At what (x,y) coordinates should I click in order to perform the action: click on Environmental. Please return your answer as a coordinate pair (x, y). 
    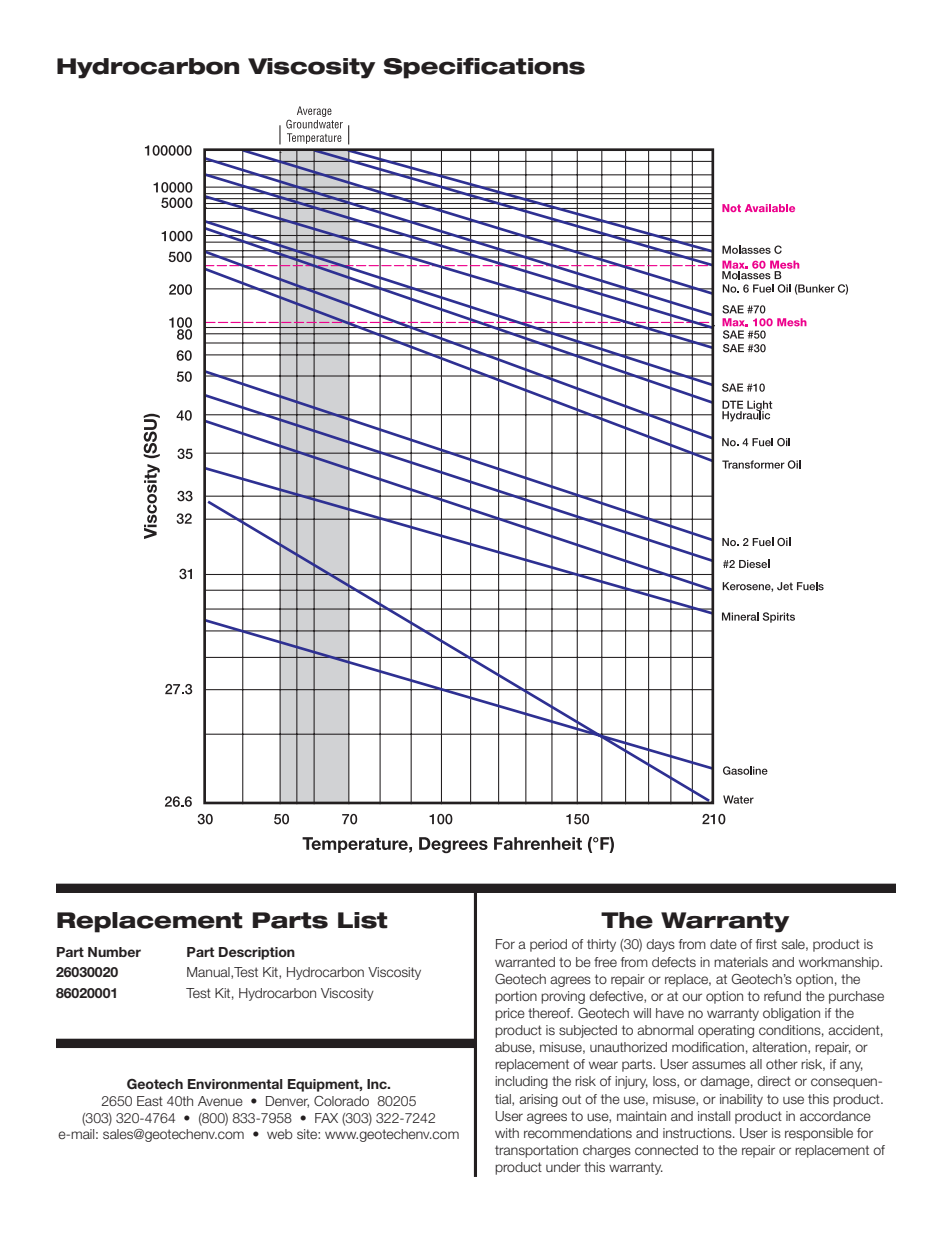
    Looking at the image, I should click on (235, 1084).
